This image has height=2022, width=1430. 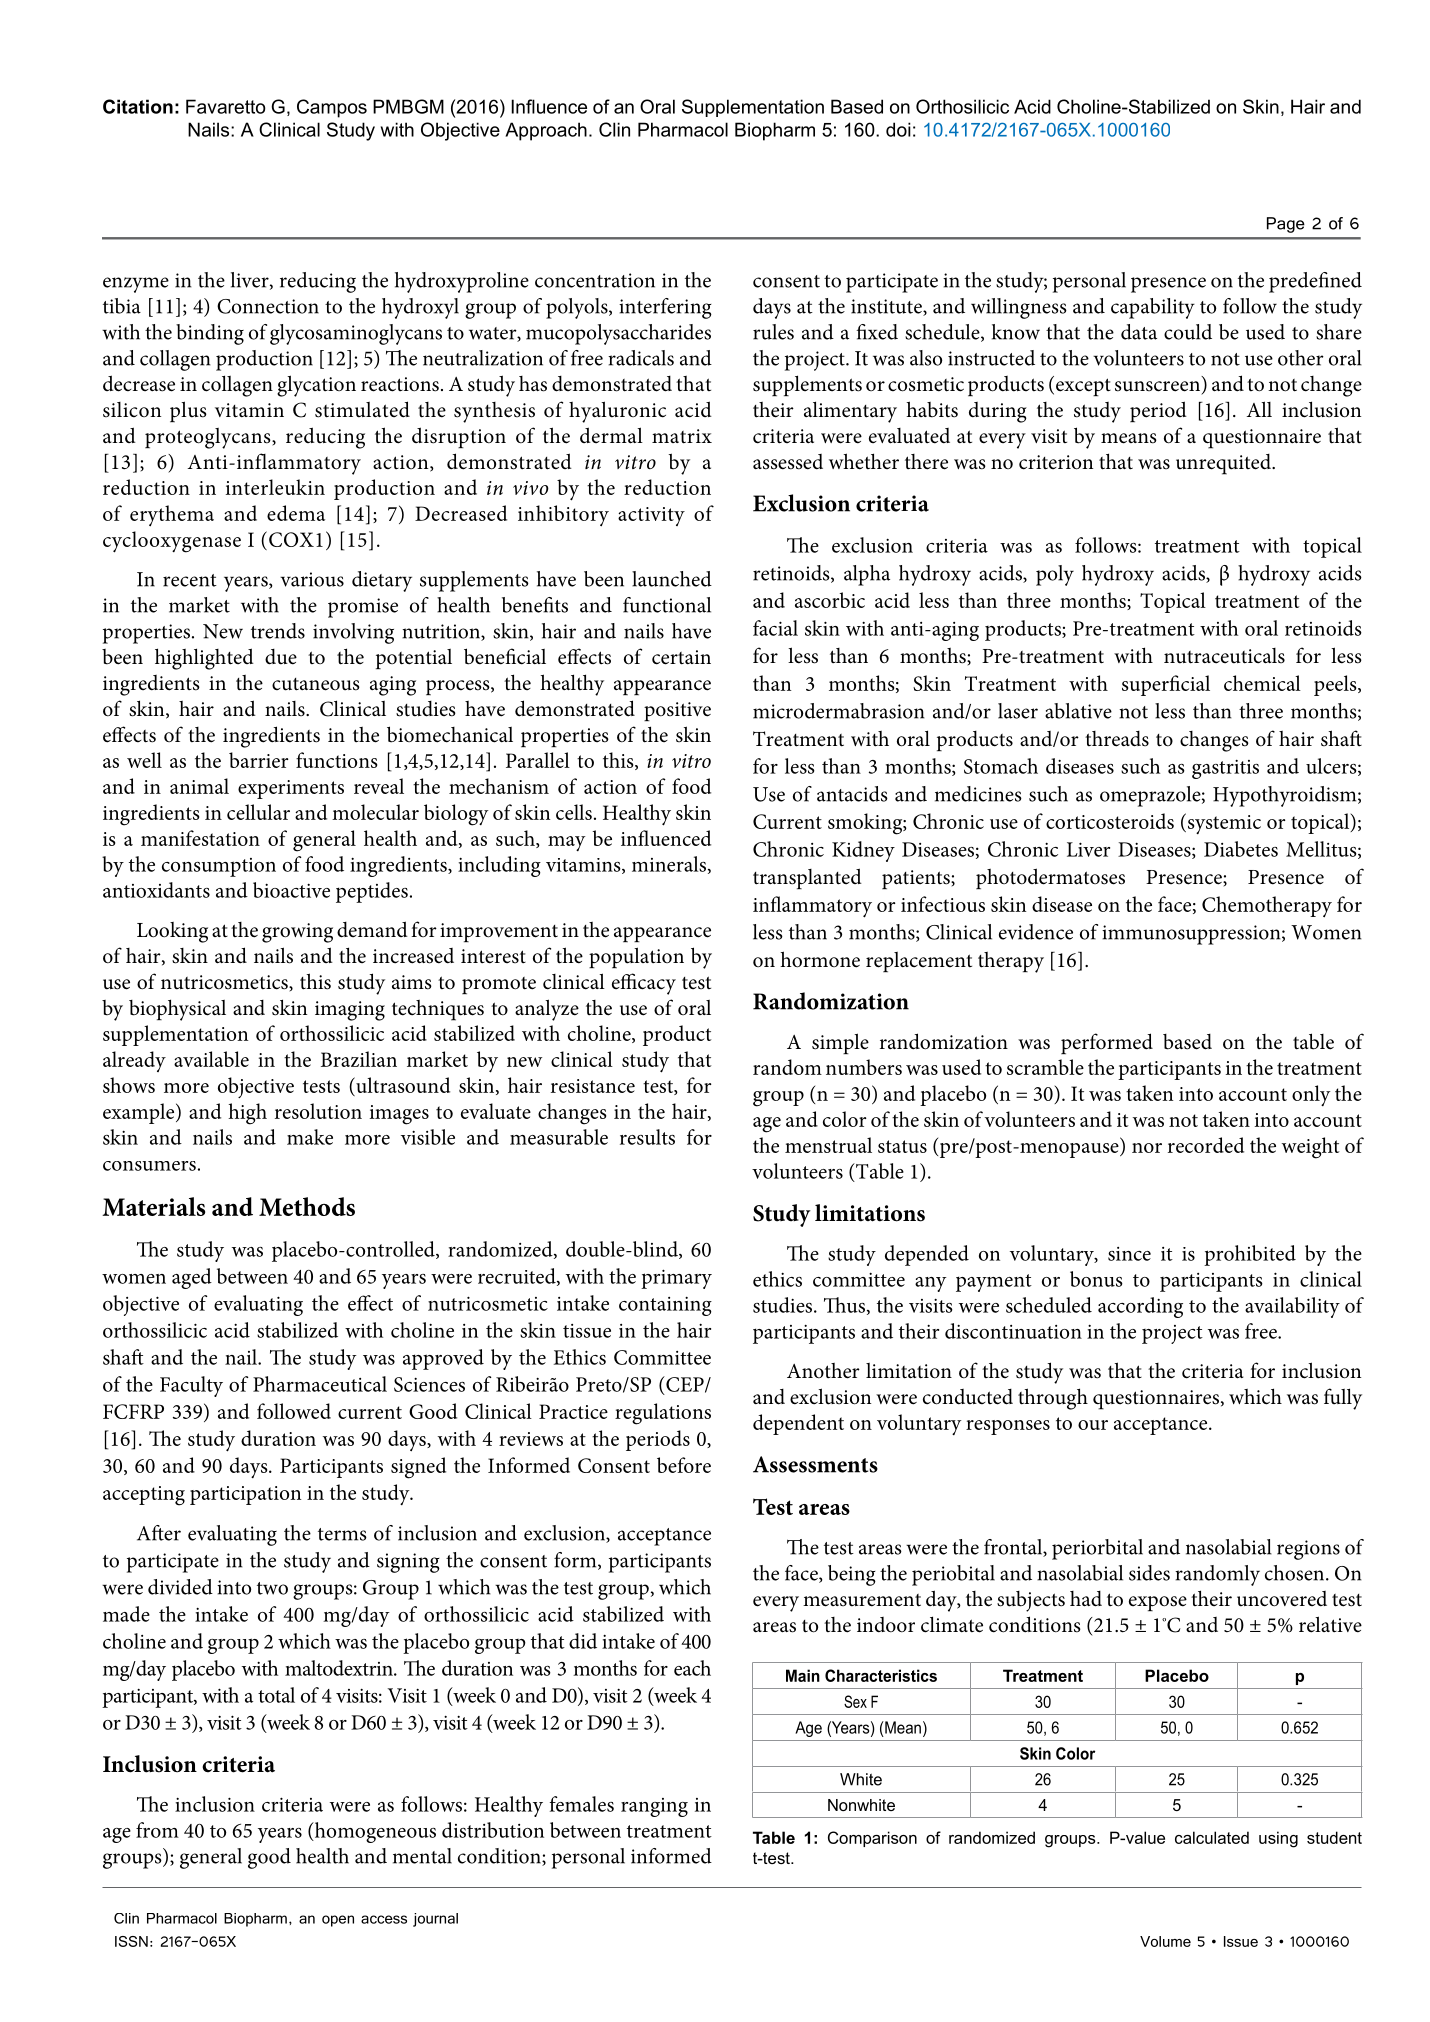 What do you see at coordinates (332, 108) in the image?
I see `Campos` at bounding box center [332, 108].
